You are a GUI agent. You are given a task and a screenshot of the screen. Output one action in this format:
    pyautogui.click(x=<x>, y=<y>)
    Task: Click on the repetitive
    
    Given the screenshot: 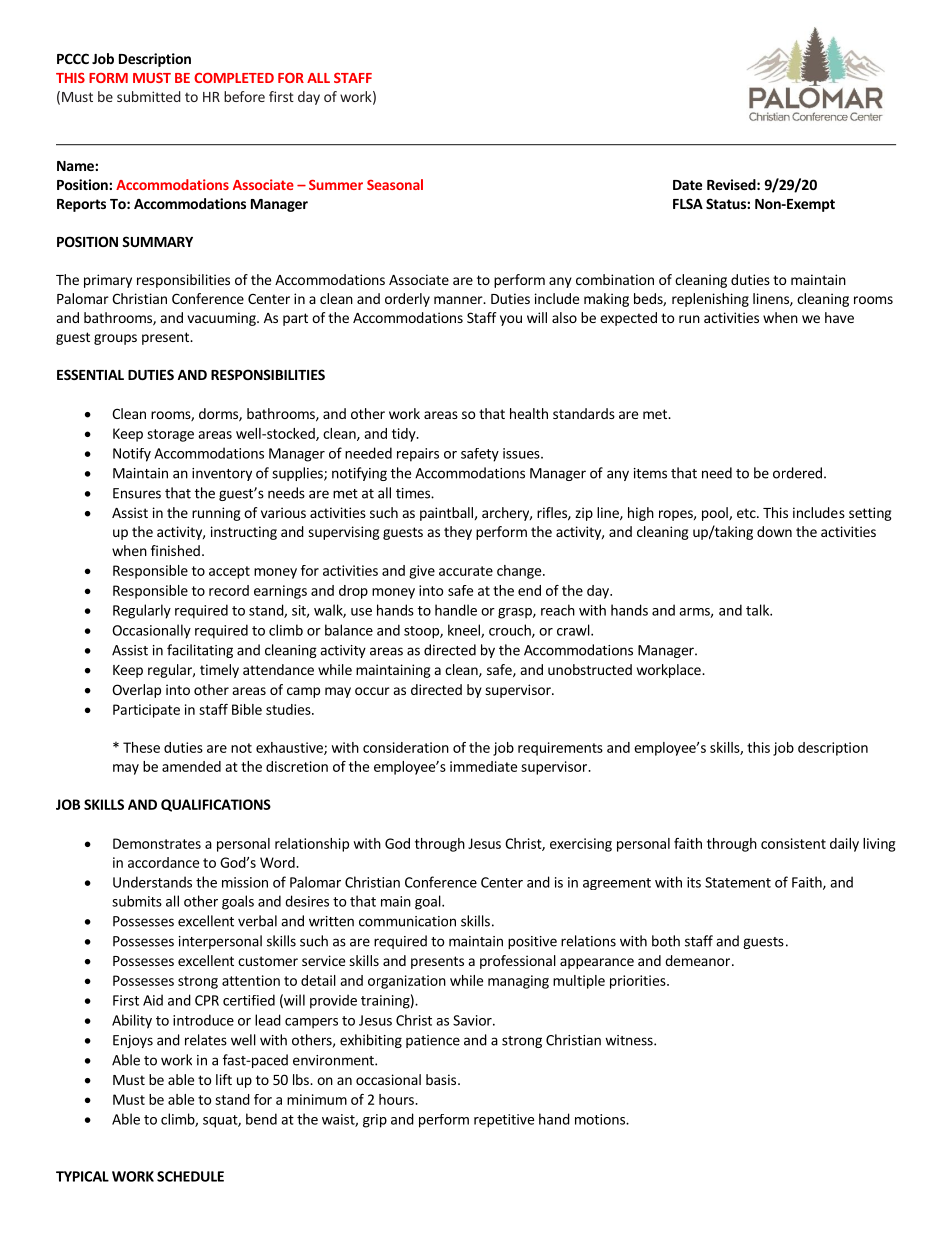 What is the action you would take?
    pyautogui.click(x=504, y=1121)
